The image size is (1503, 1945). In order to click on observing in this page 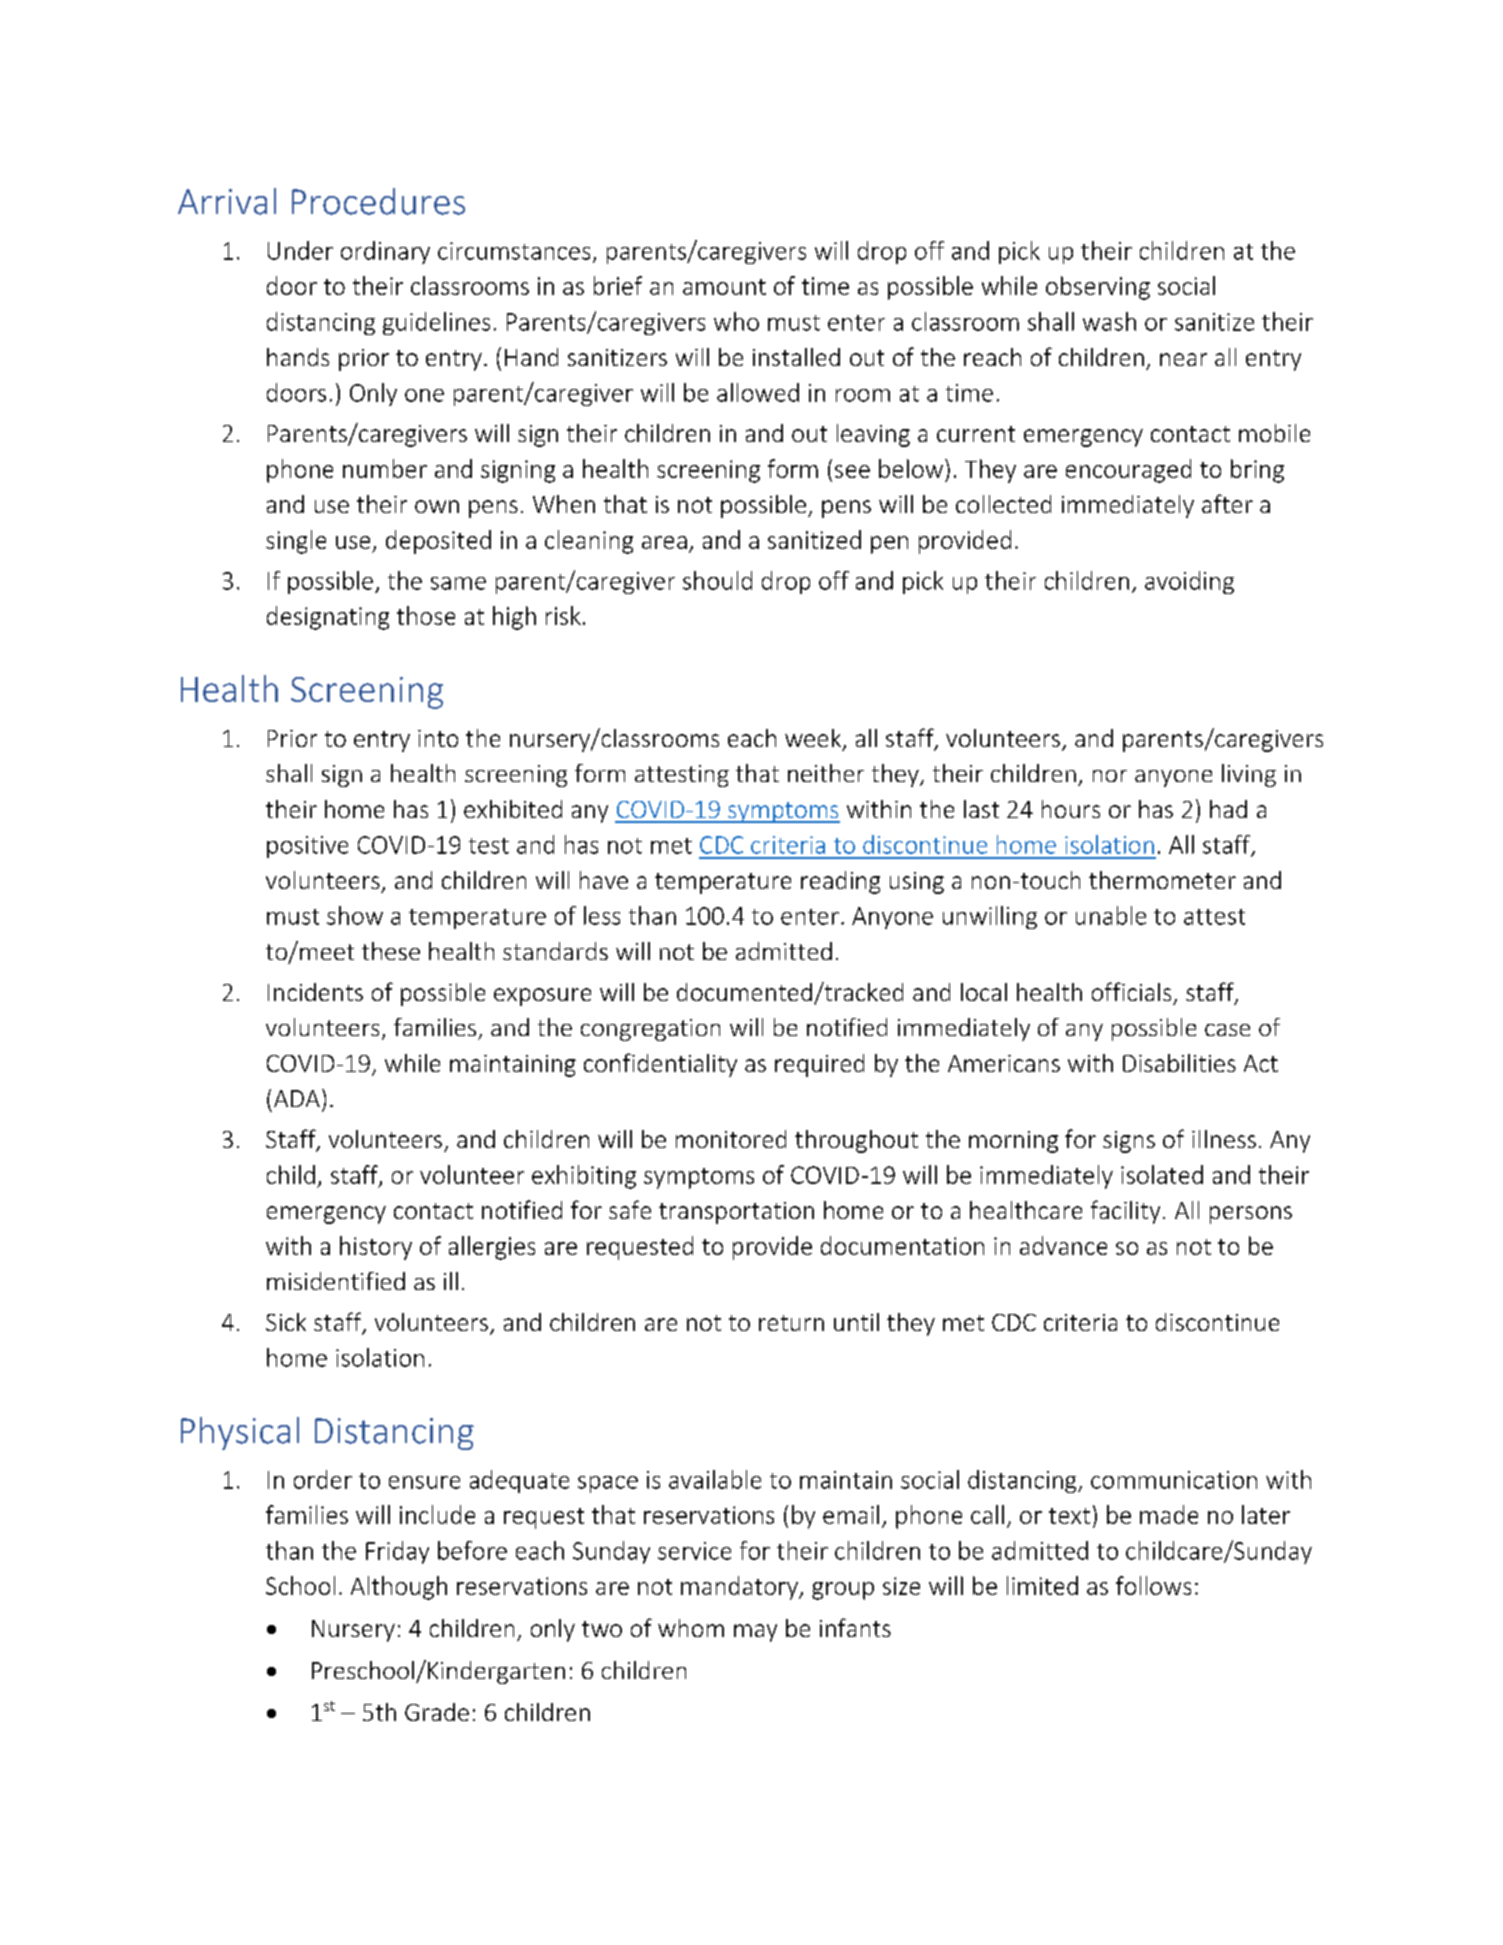, I will do `click(1098, 288)`.
